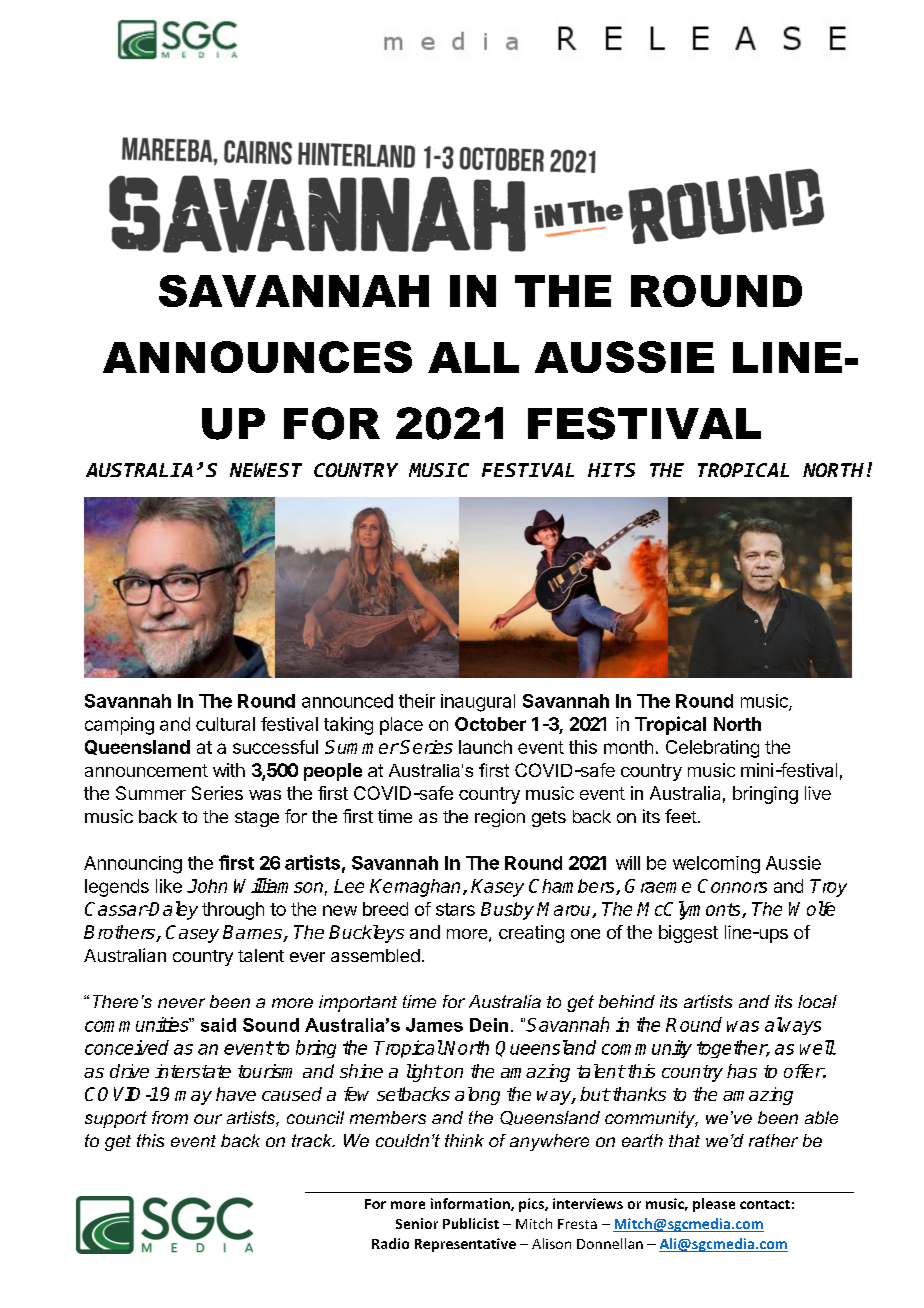  Describe the element at coordinates (611, 470) in the page. I see `HITS` at that location.
